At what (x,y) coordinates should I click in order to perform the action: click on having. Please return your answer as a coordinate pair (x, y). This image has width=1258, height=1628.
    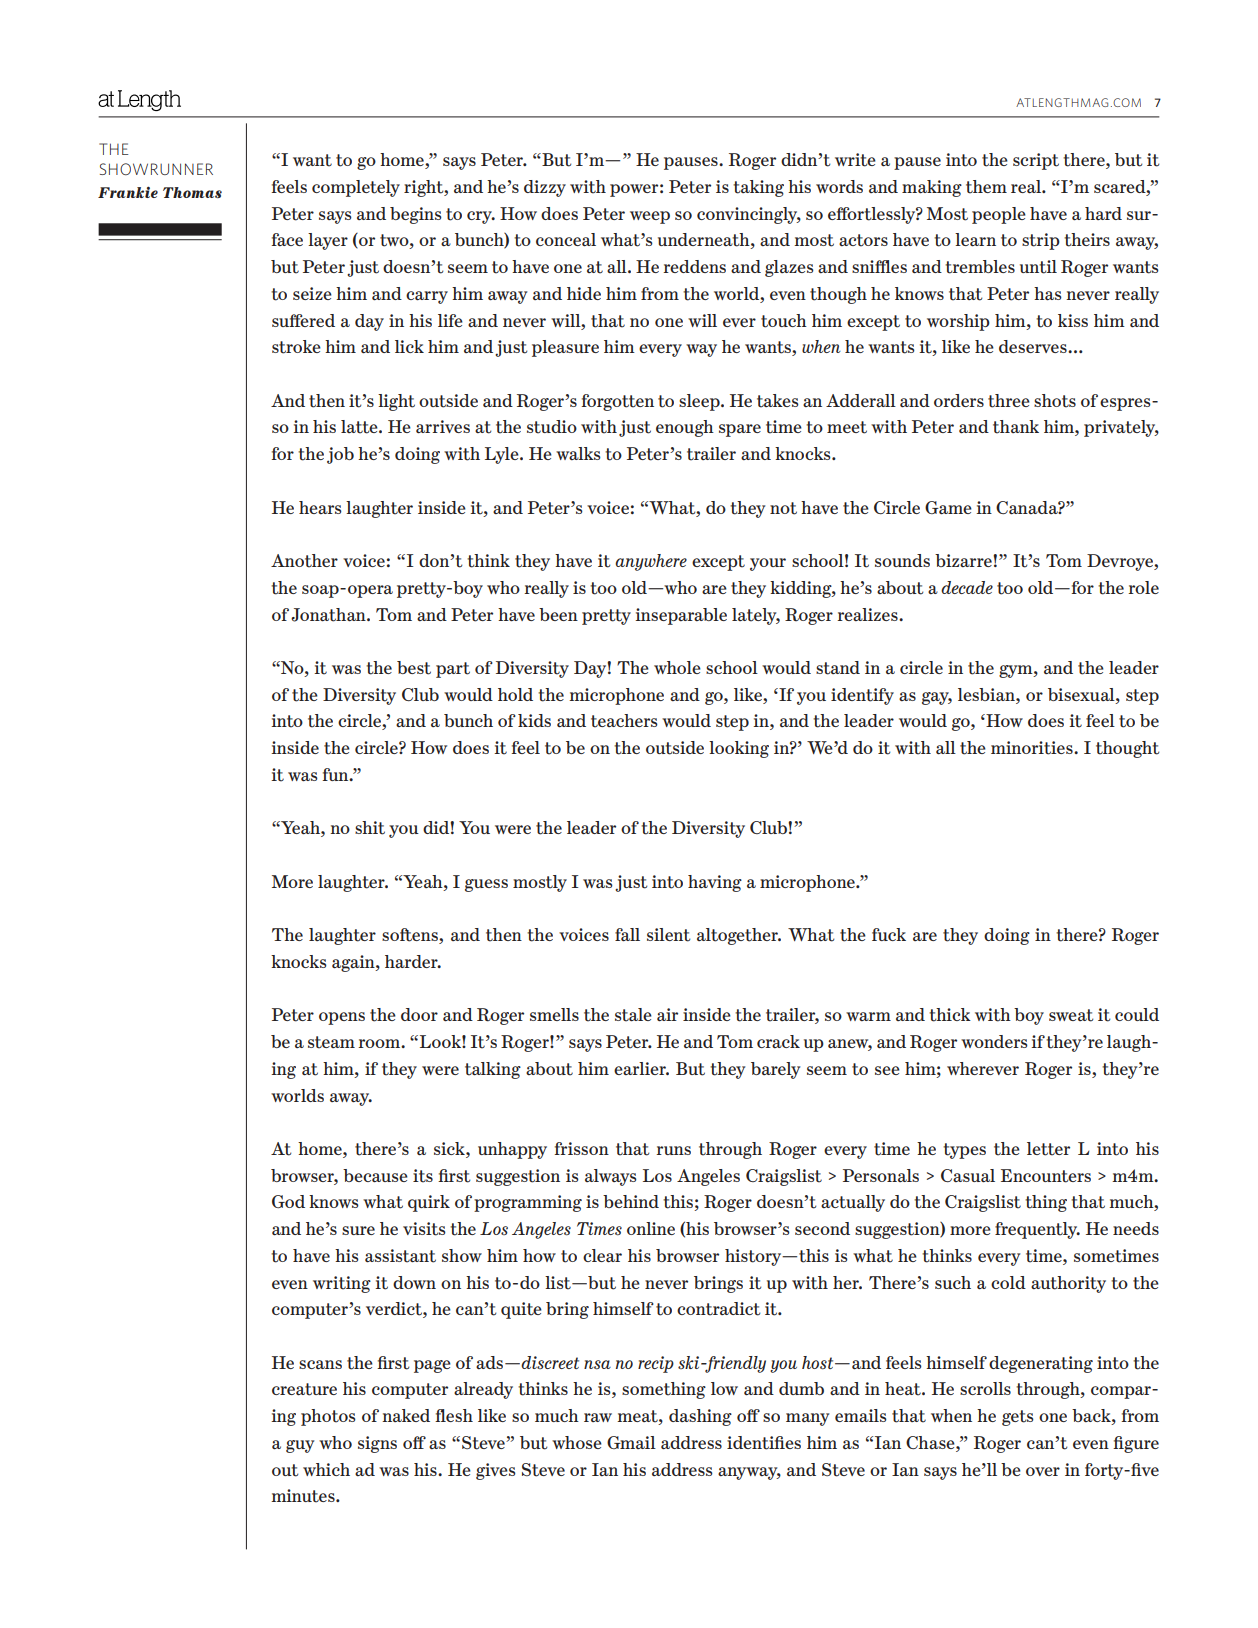
    Looking at the image, I should click on (715, 883).
